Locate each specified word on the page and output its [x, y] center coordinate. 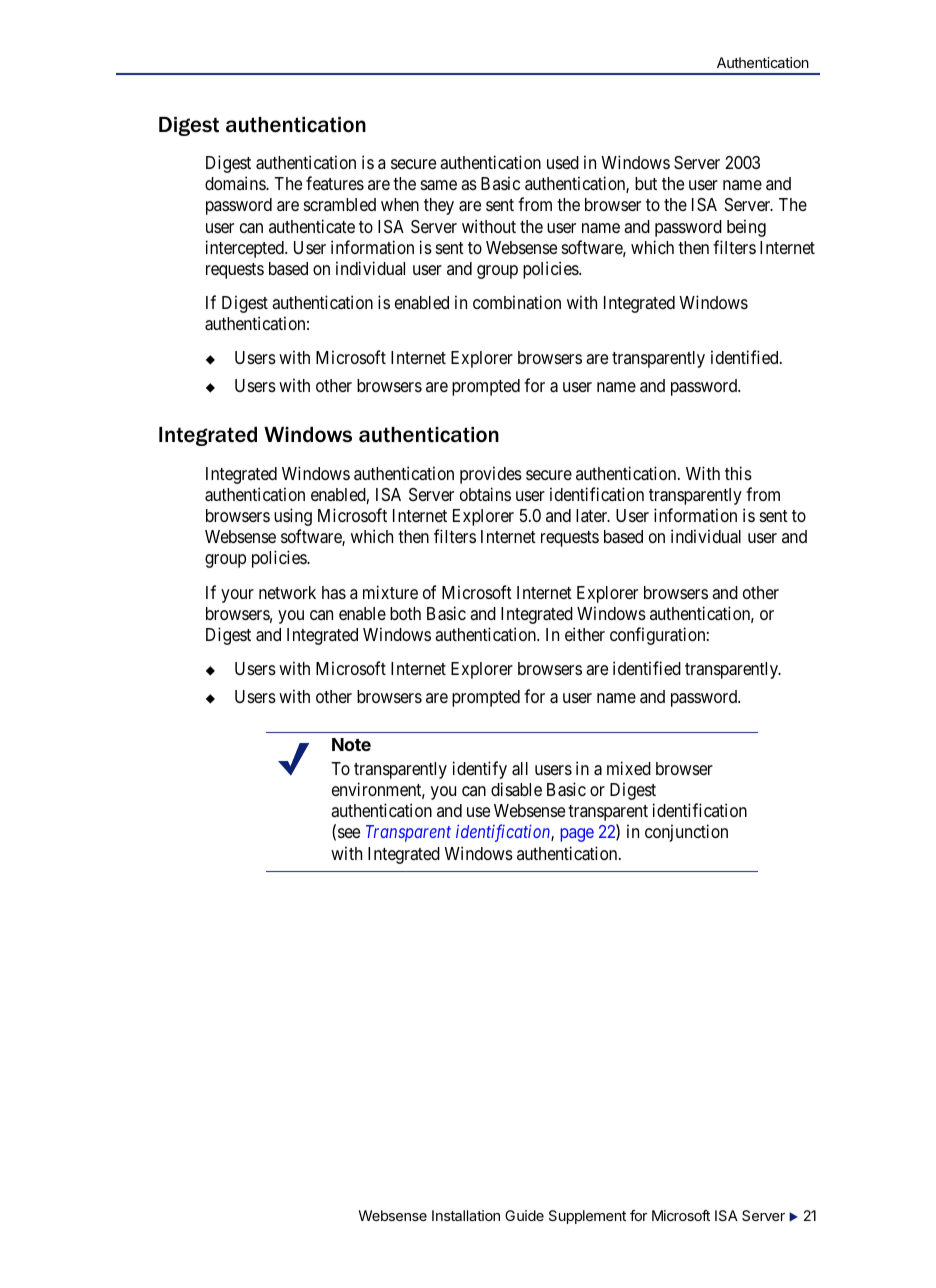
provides [491, 475]
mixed [629, 768]
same [439, 185]
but [646, 183]
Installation [466, 1215]
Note [351, 744]
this [738, 473]
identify [480, 770]
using [293, 517]
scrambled [340, 204]
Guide [524, 1215]
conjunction [686, 833]
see [349, 833]
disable [516, 789]
